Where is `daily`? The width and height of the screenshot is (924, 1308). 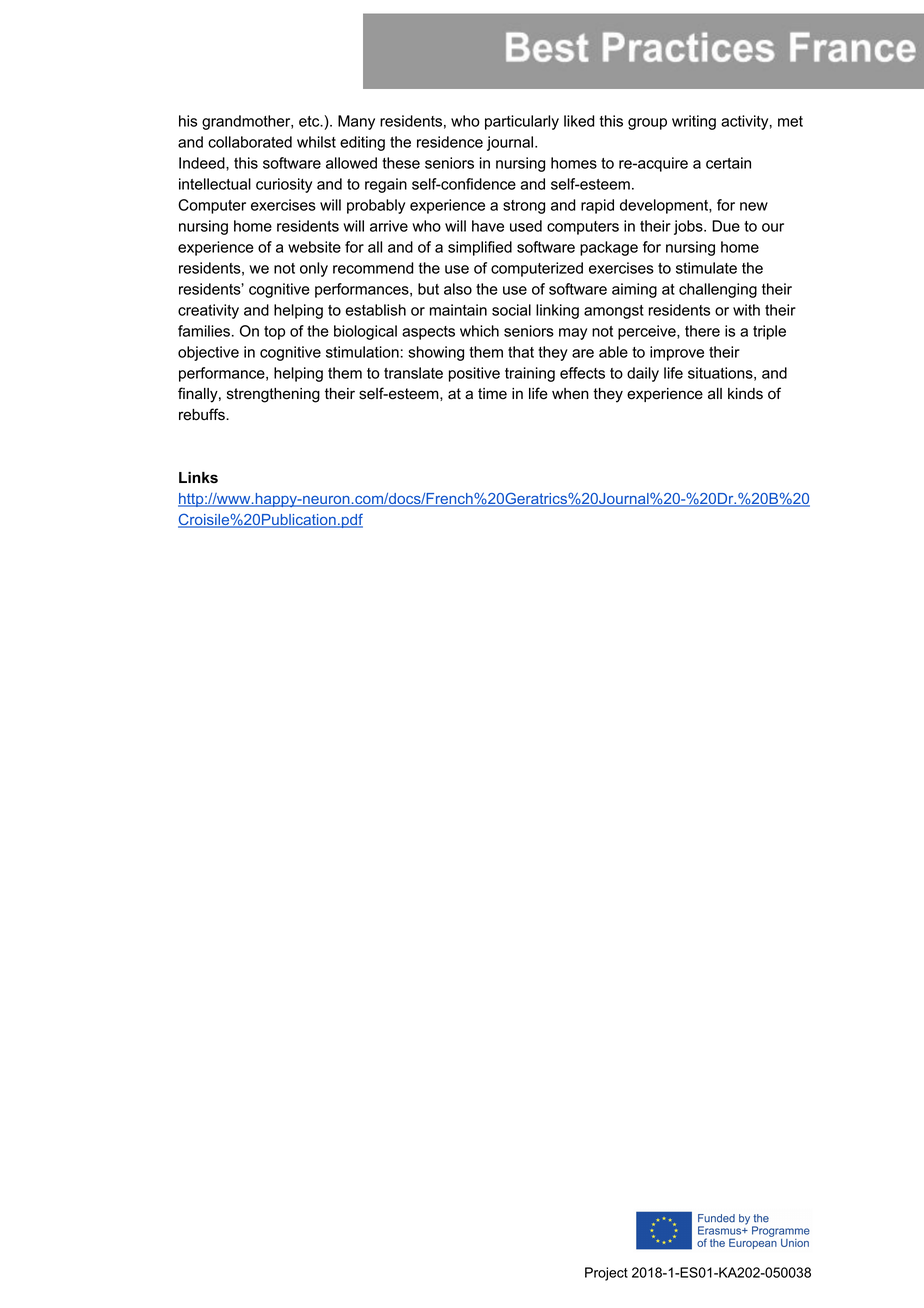 daily is located at coordinates (643, 374).
